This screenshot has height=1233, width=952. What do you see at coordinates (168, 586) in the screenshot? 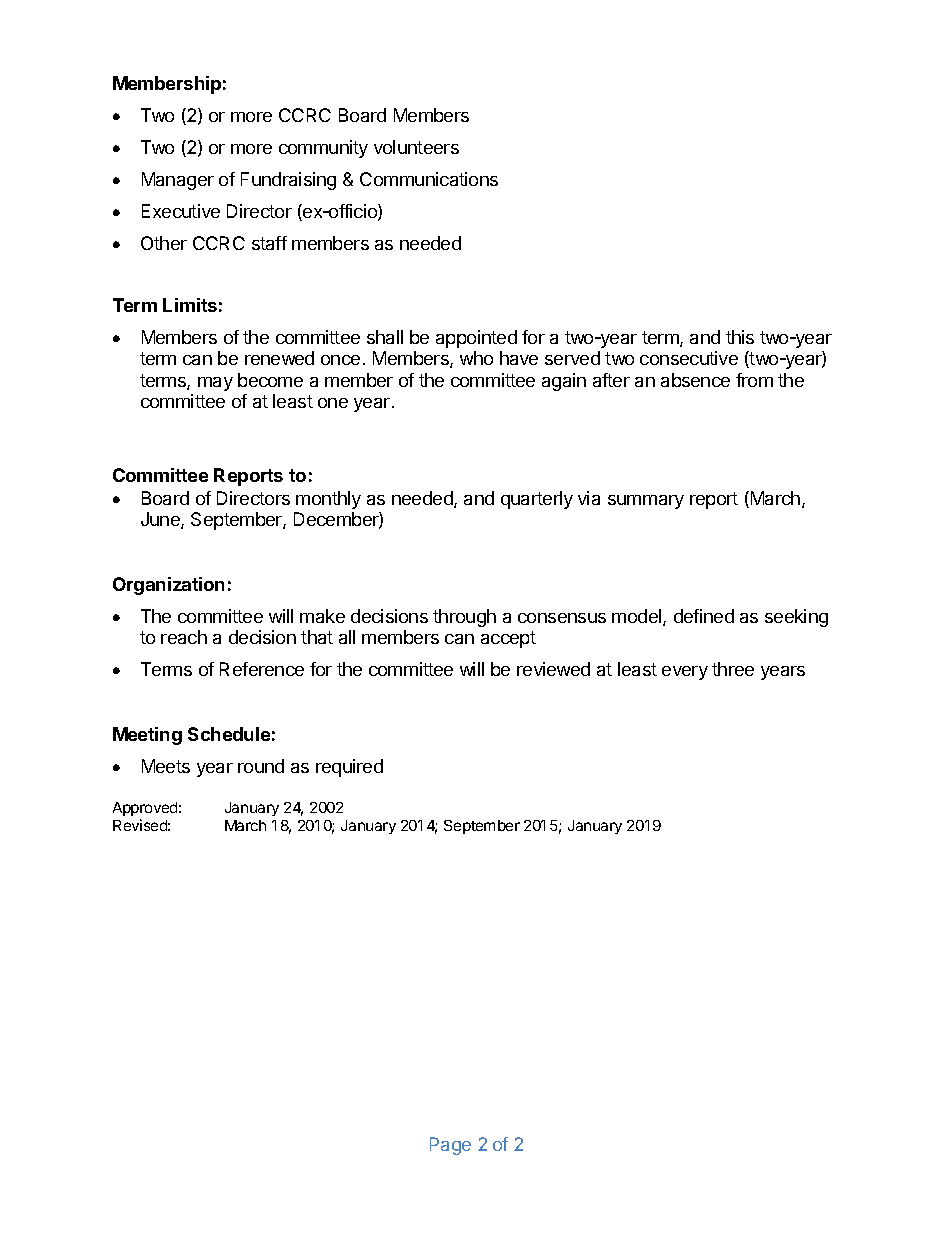
I see `Organization` at bounding box center [168, 586].
